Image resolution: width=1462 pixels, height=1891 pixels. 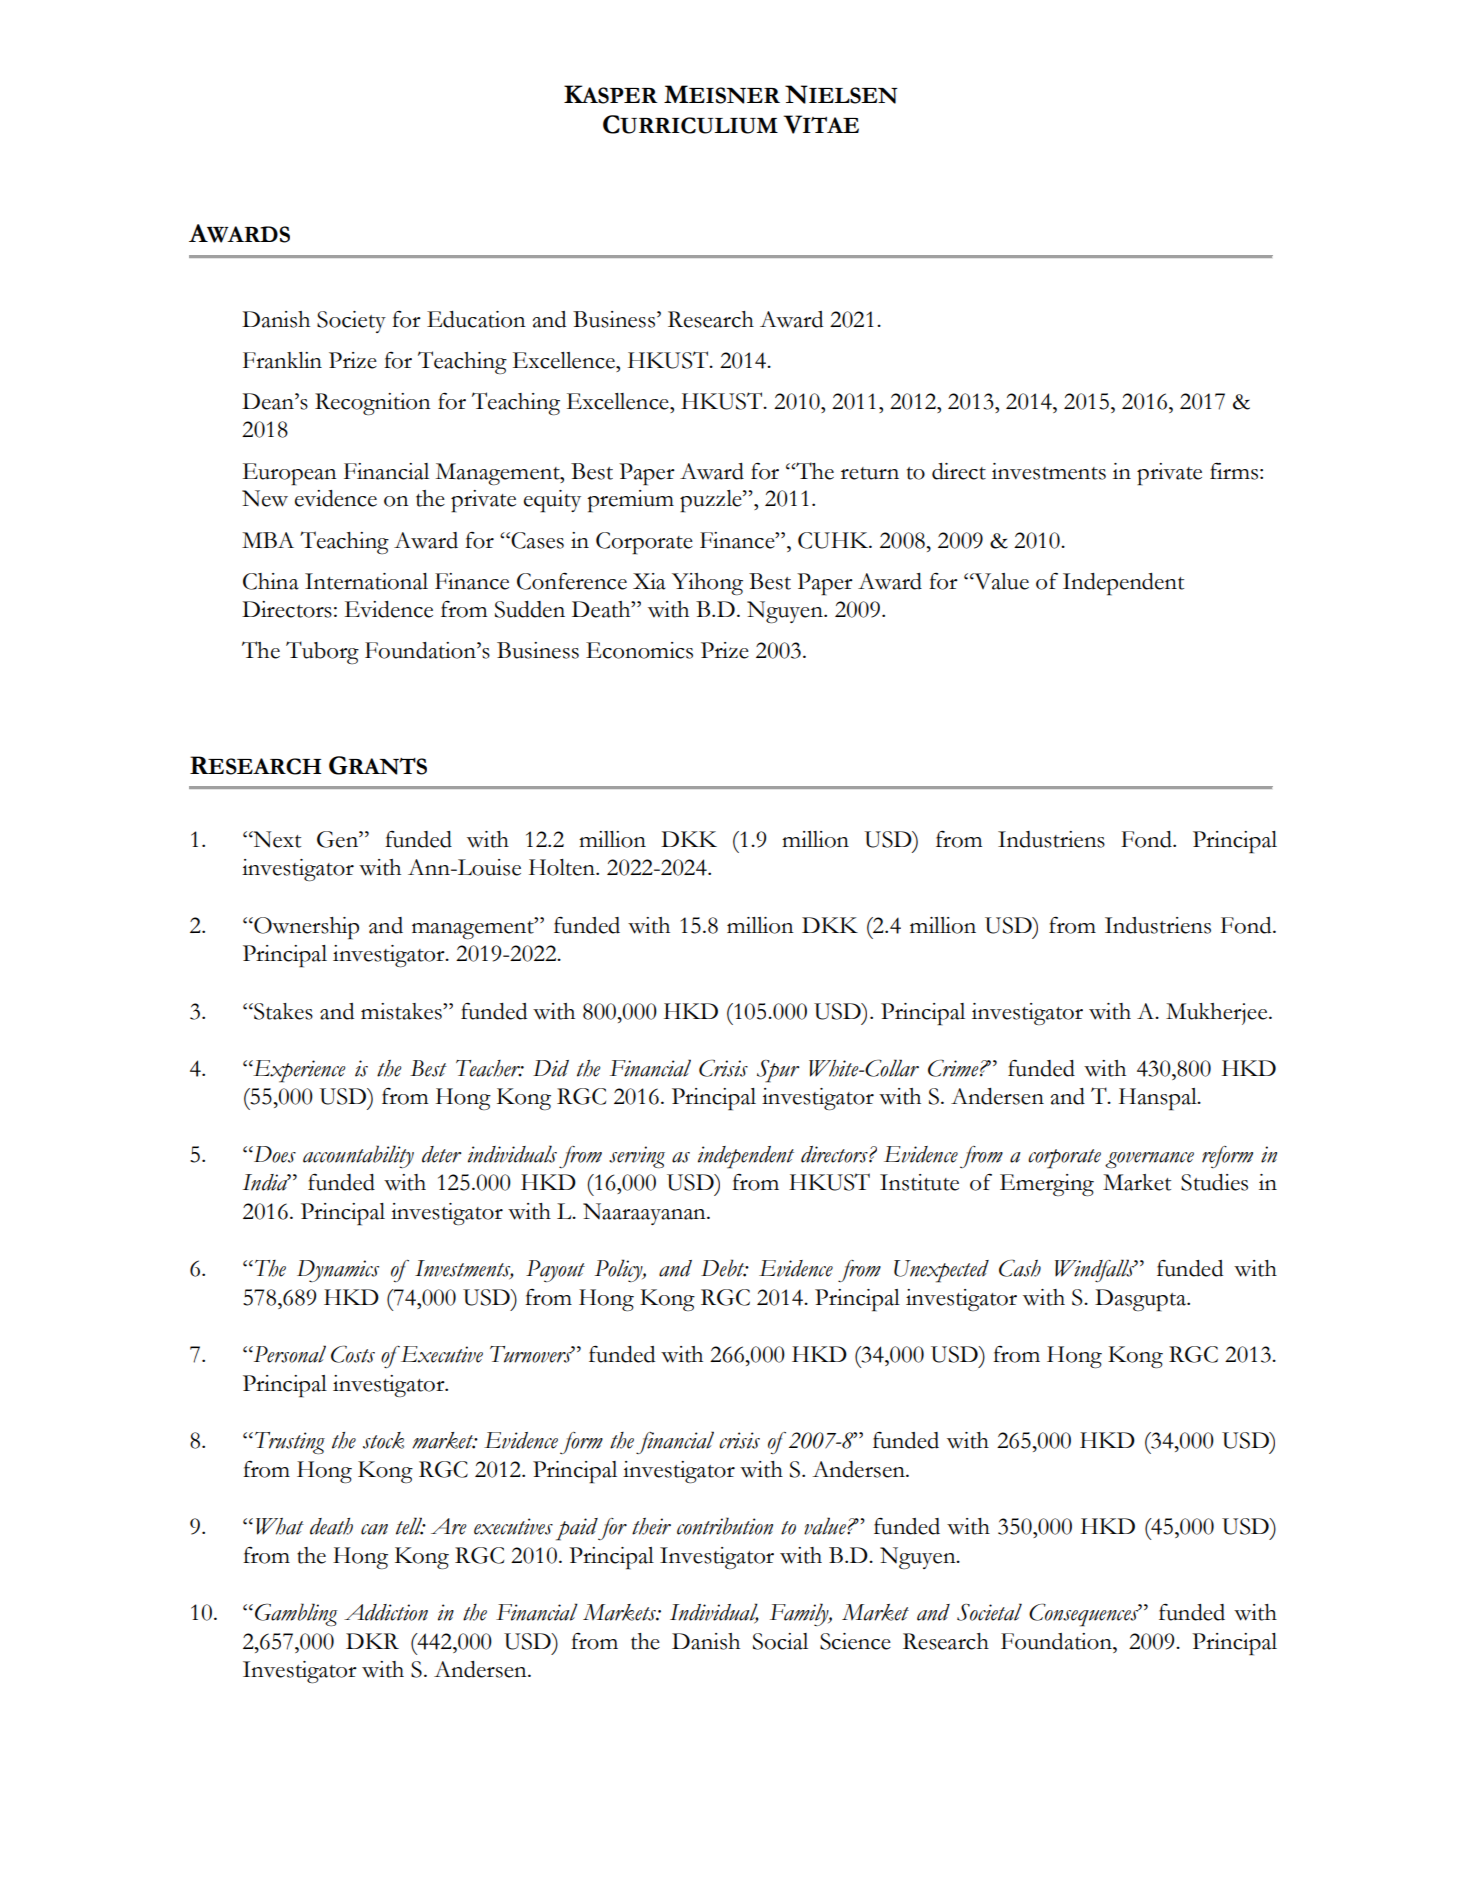 I want to click on Addiction, so click(x=386, y=1612).
